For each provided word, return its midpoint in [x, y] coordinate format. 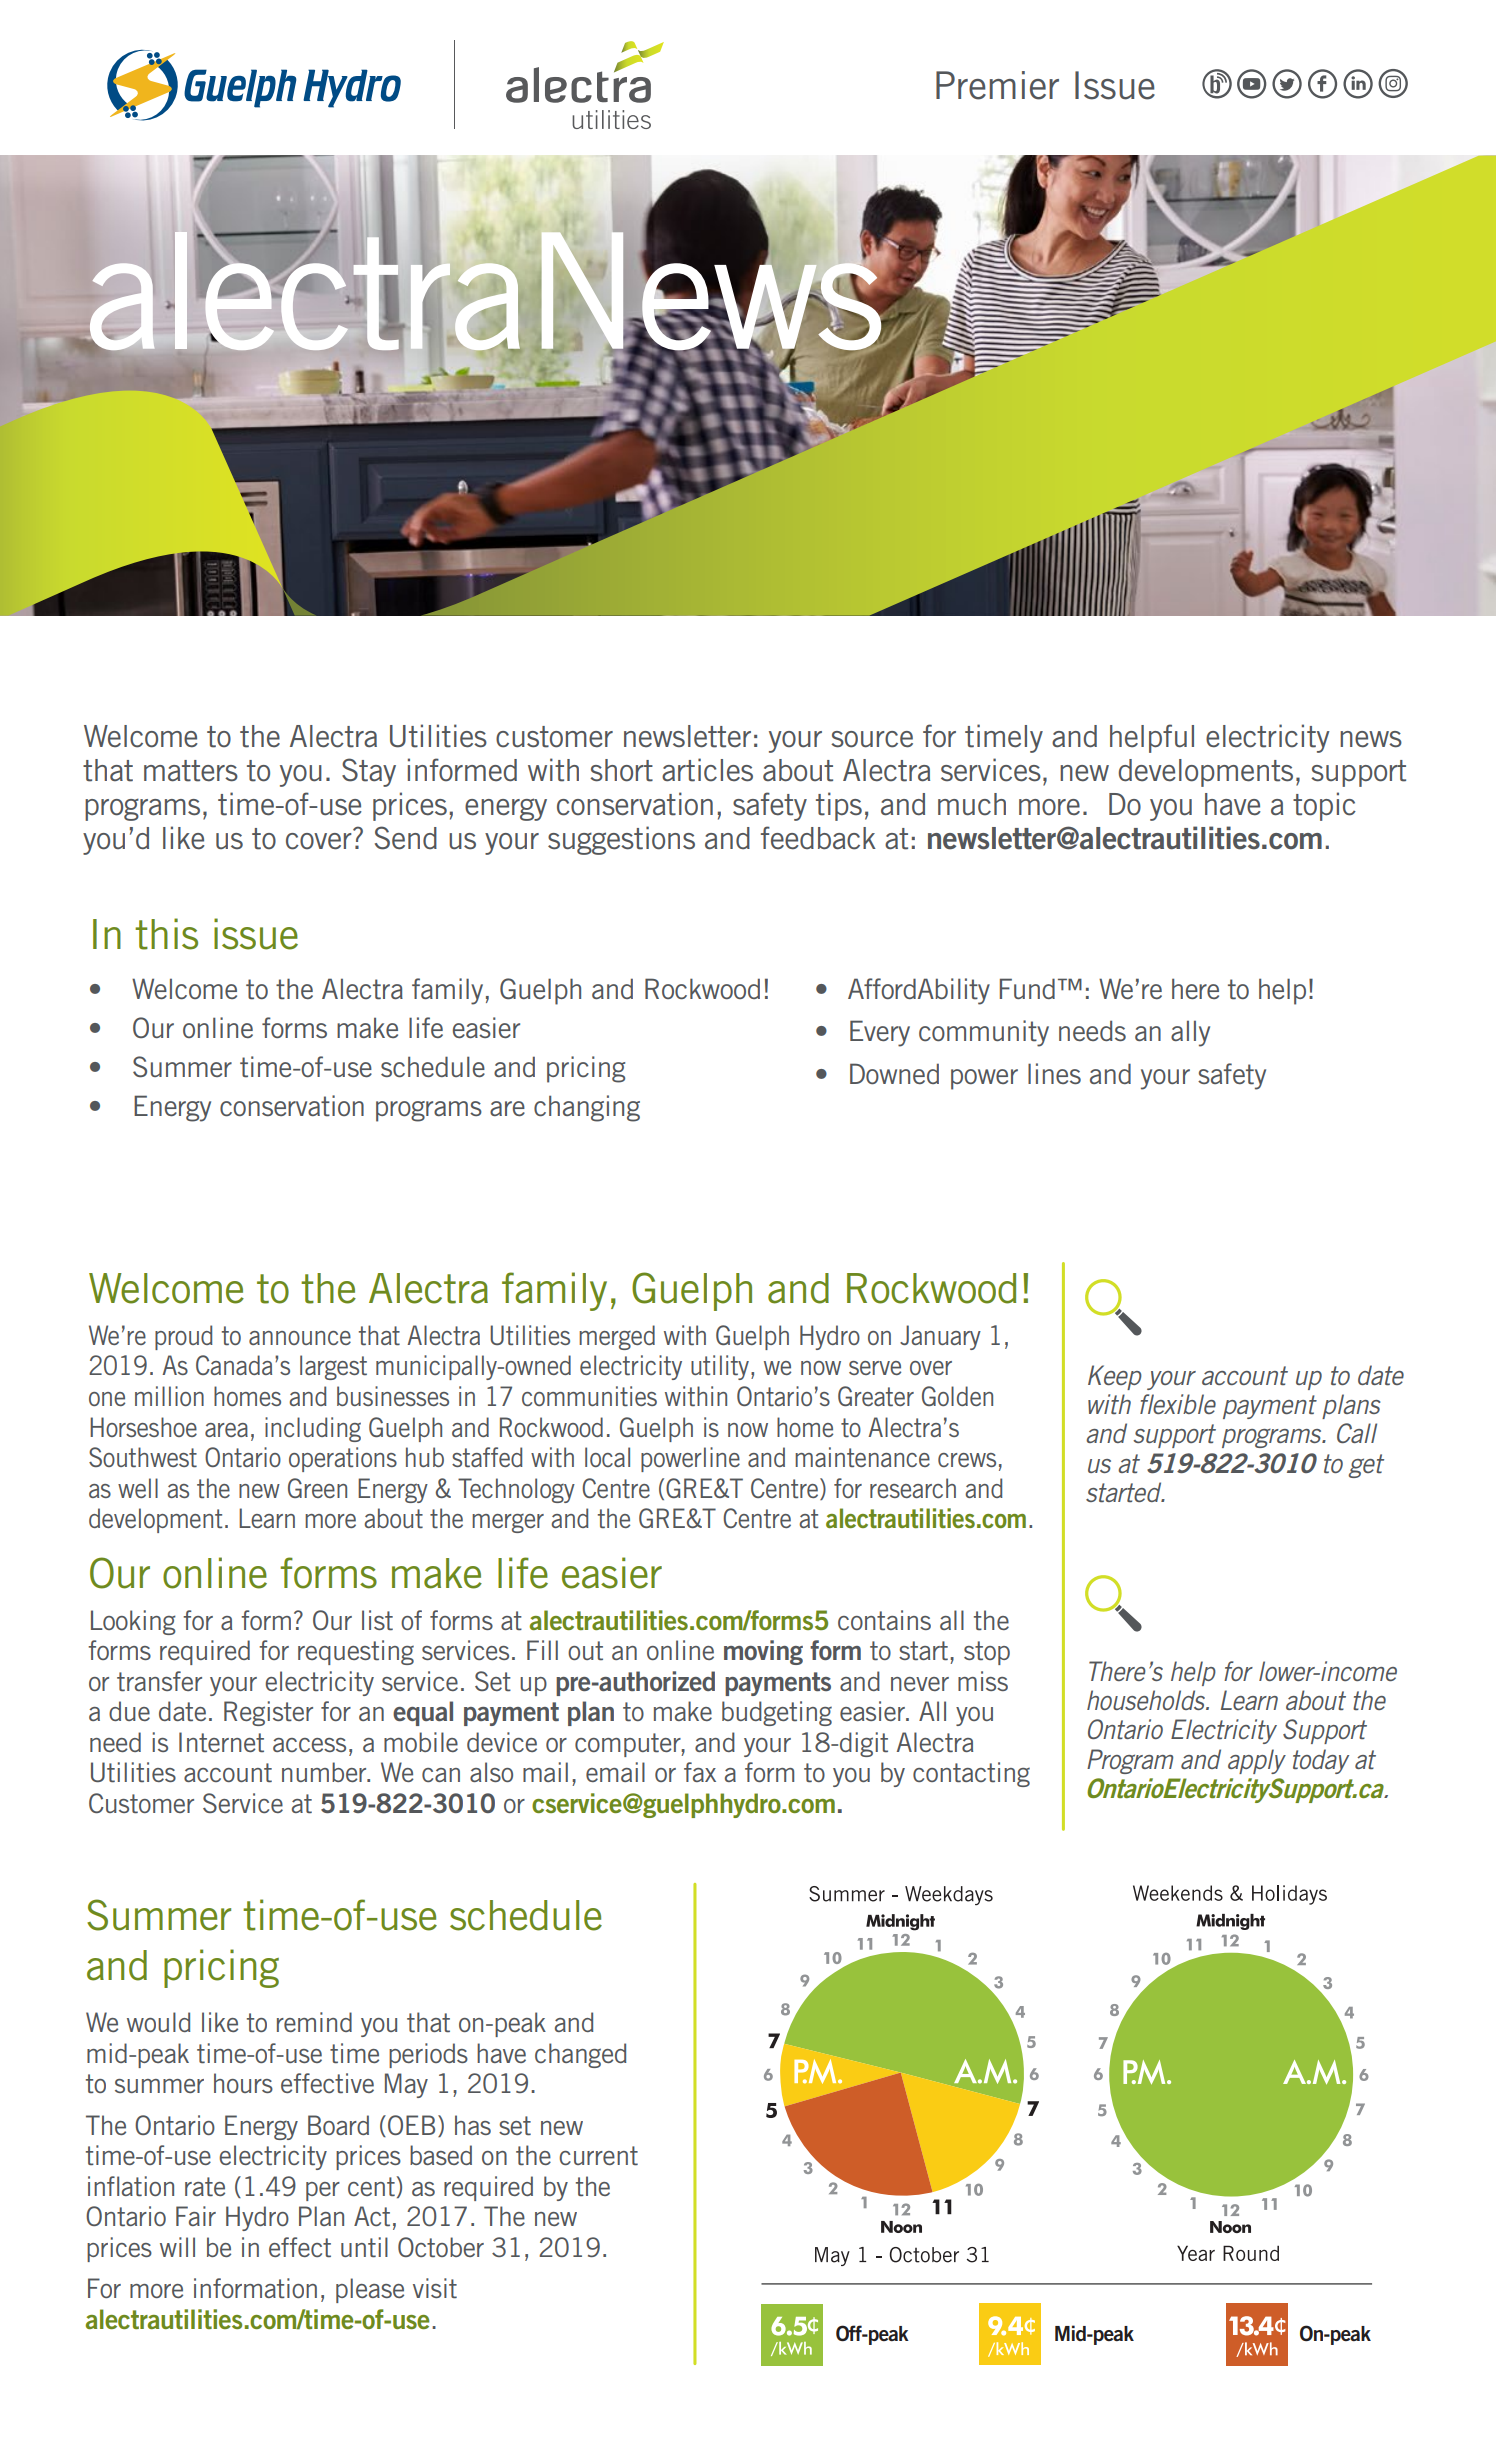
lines [1054, 1073]
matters [191, 771]
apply [1257, 1761]
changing [587, 1108]
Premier [997, 85]
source [872, 739]
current [598, 2156]
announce [300, 1338]
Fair [196, 2216]
